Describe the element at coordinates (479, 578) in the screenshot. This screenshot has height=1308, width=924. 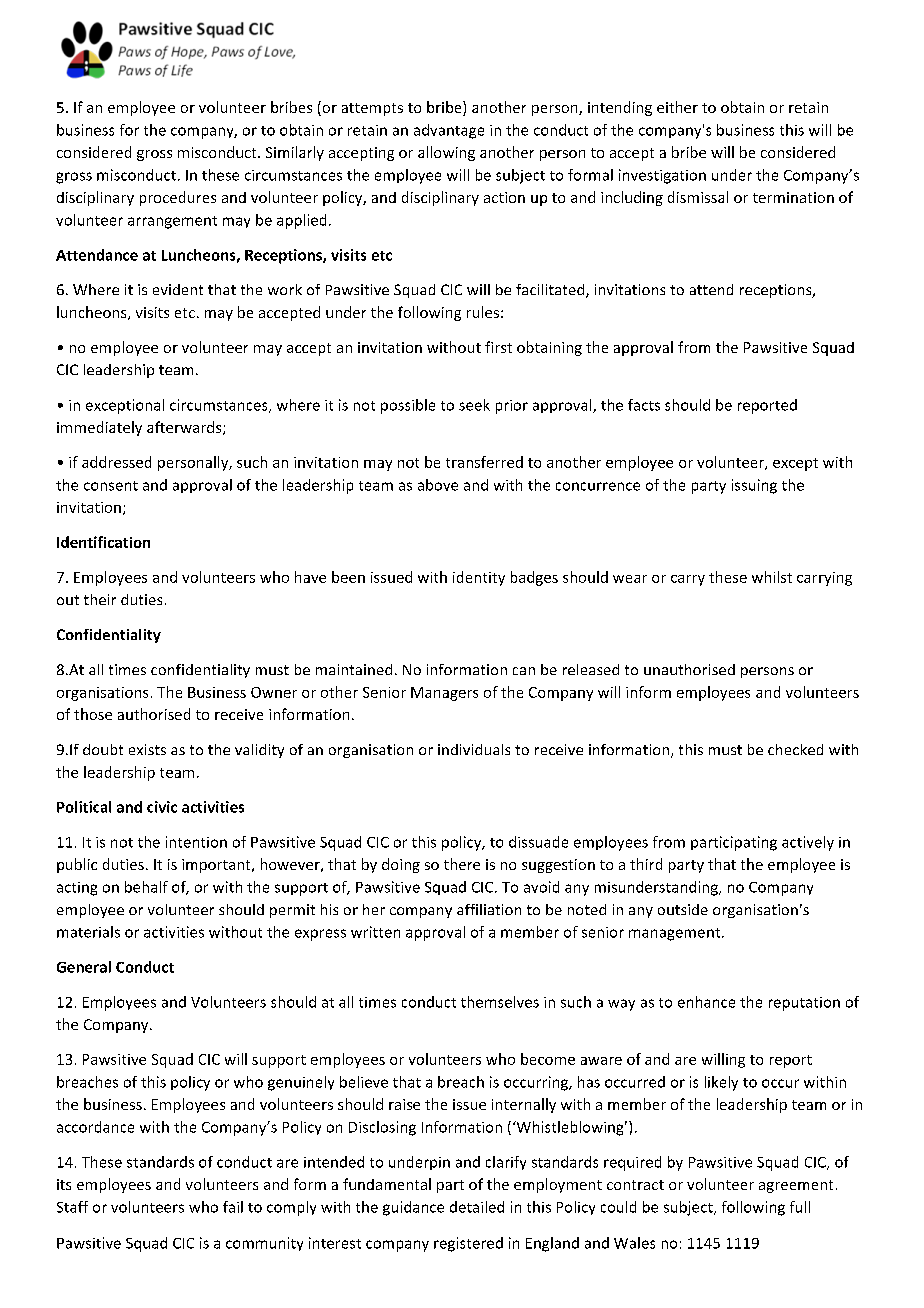
I see `identity` at that location.
